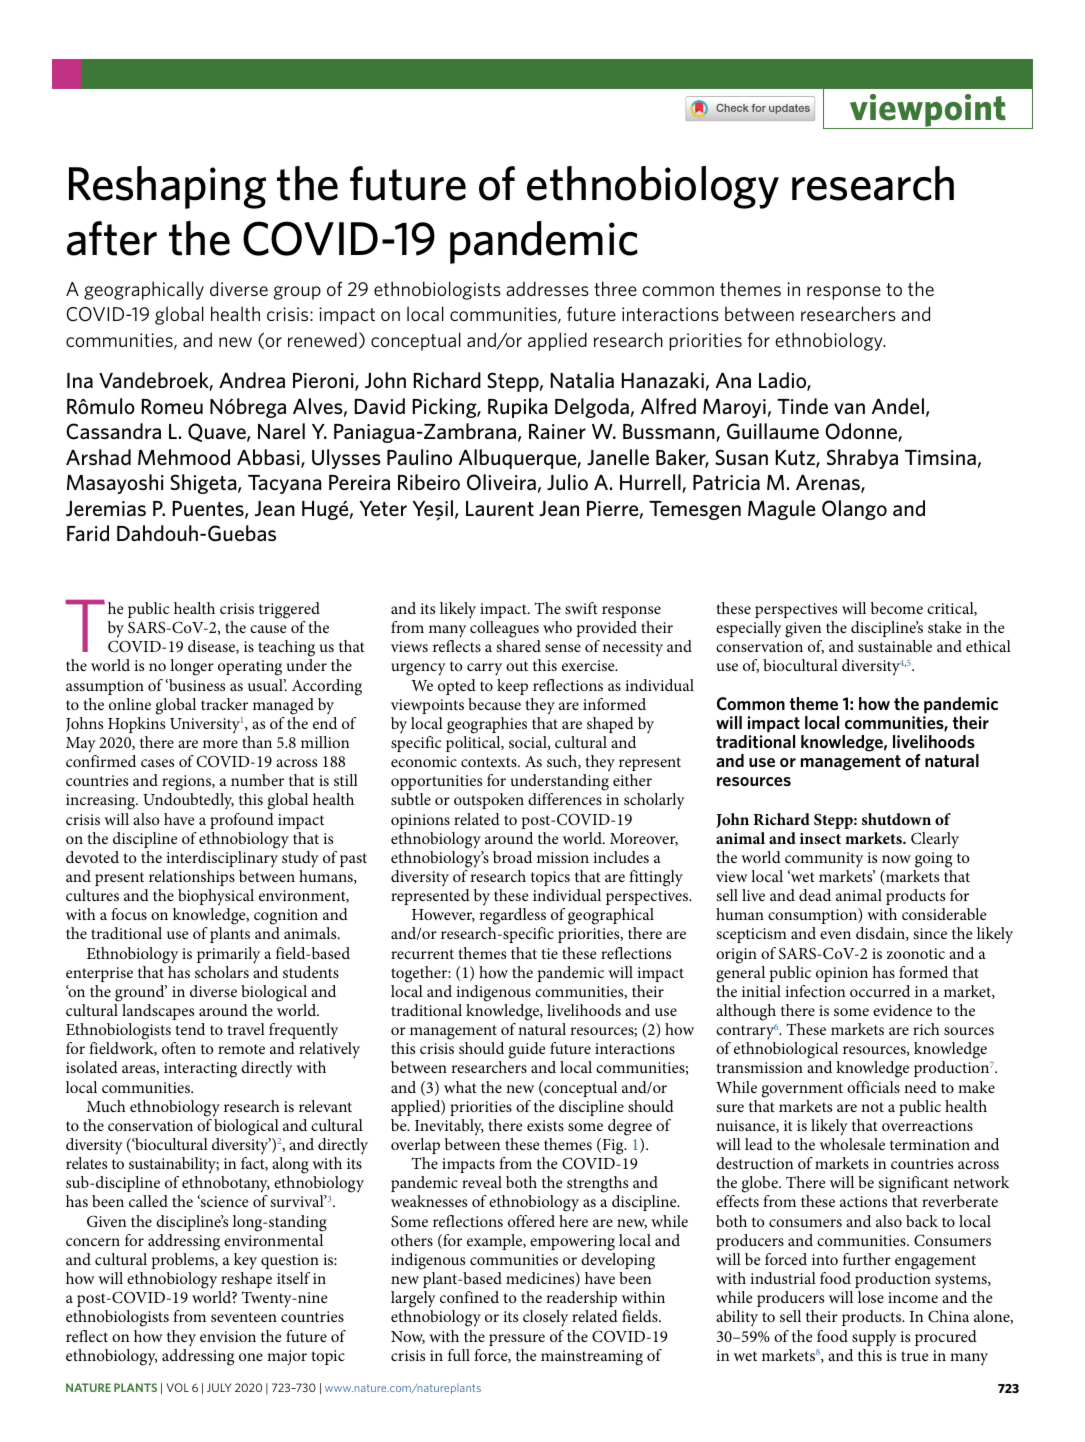 This document has width=1085, height=1442. Describe the element at coordinates (98, 457) in the document. I see `Arshad` at that location.
